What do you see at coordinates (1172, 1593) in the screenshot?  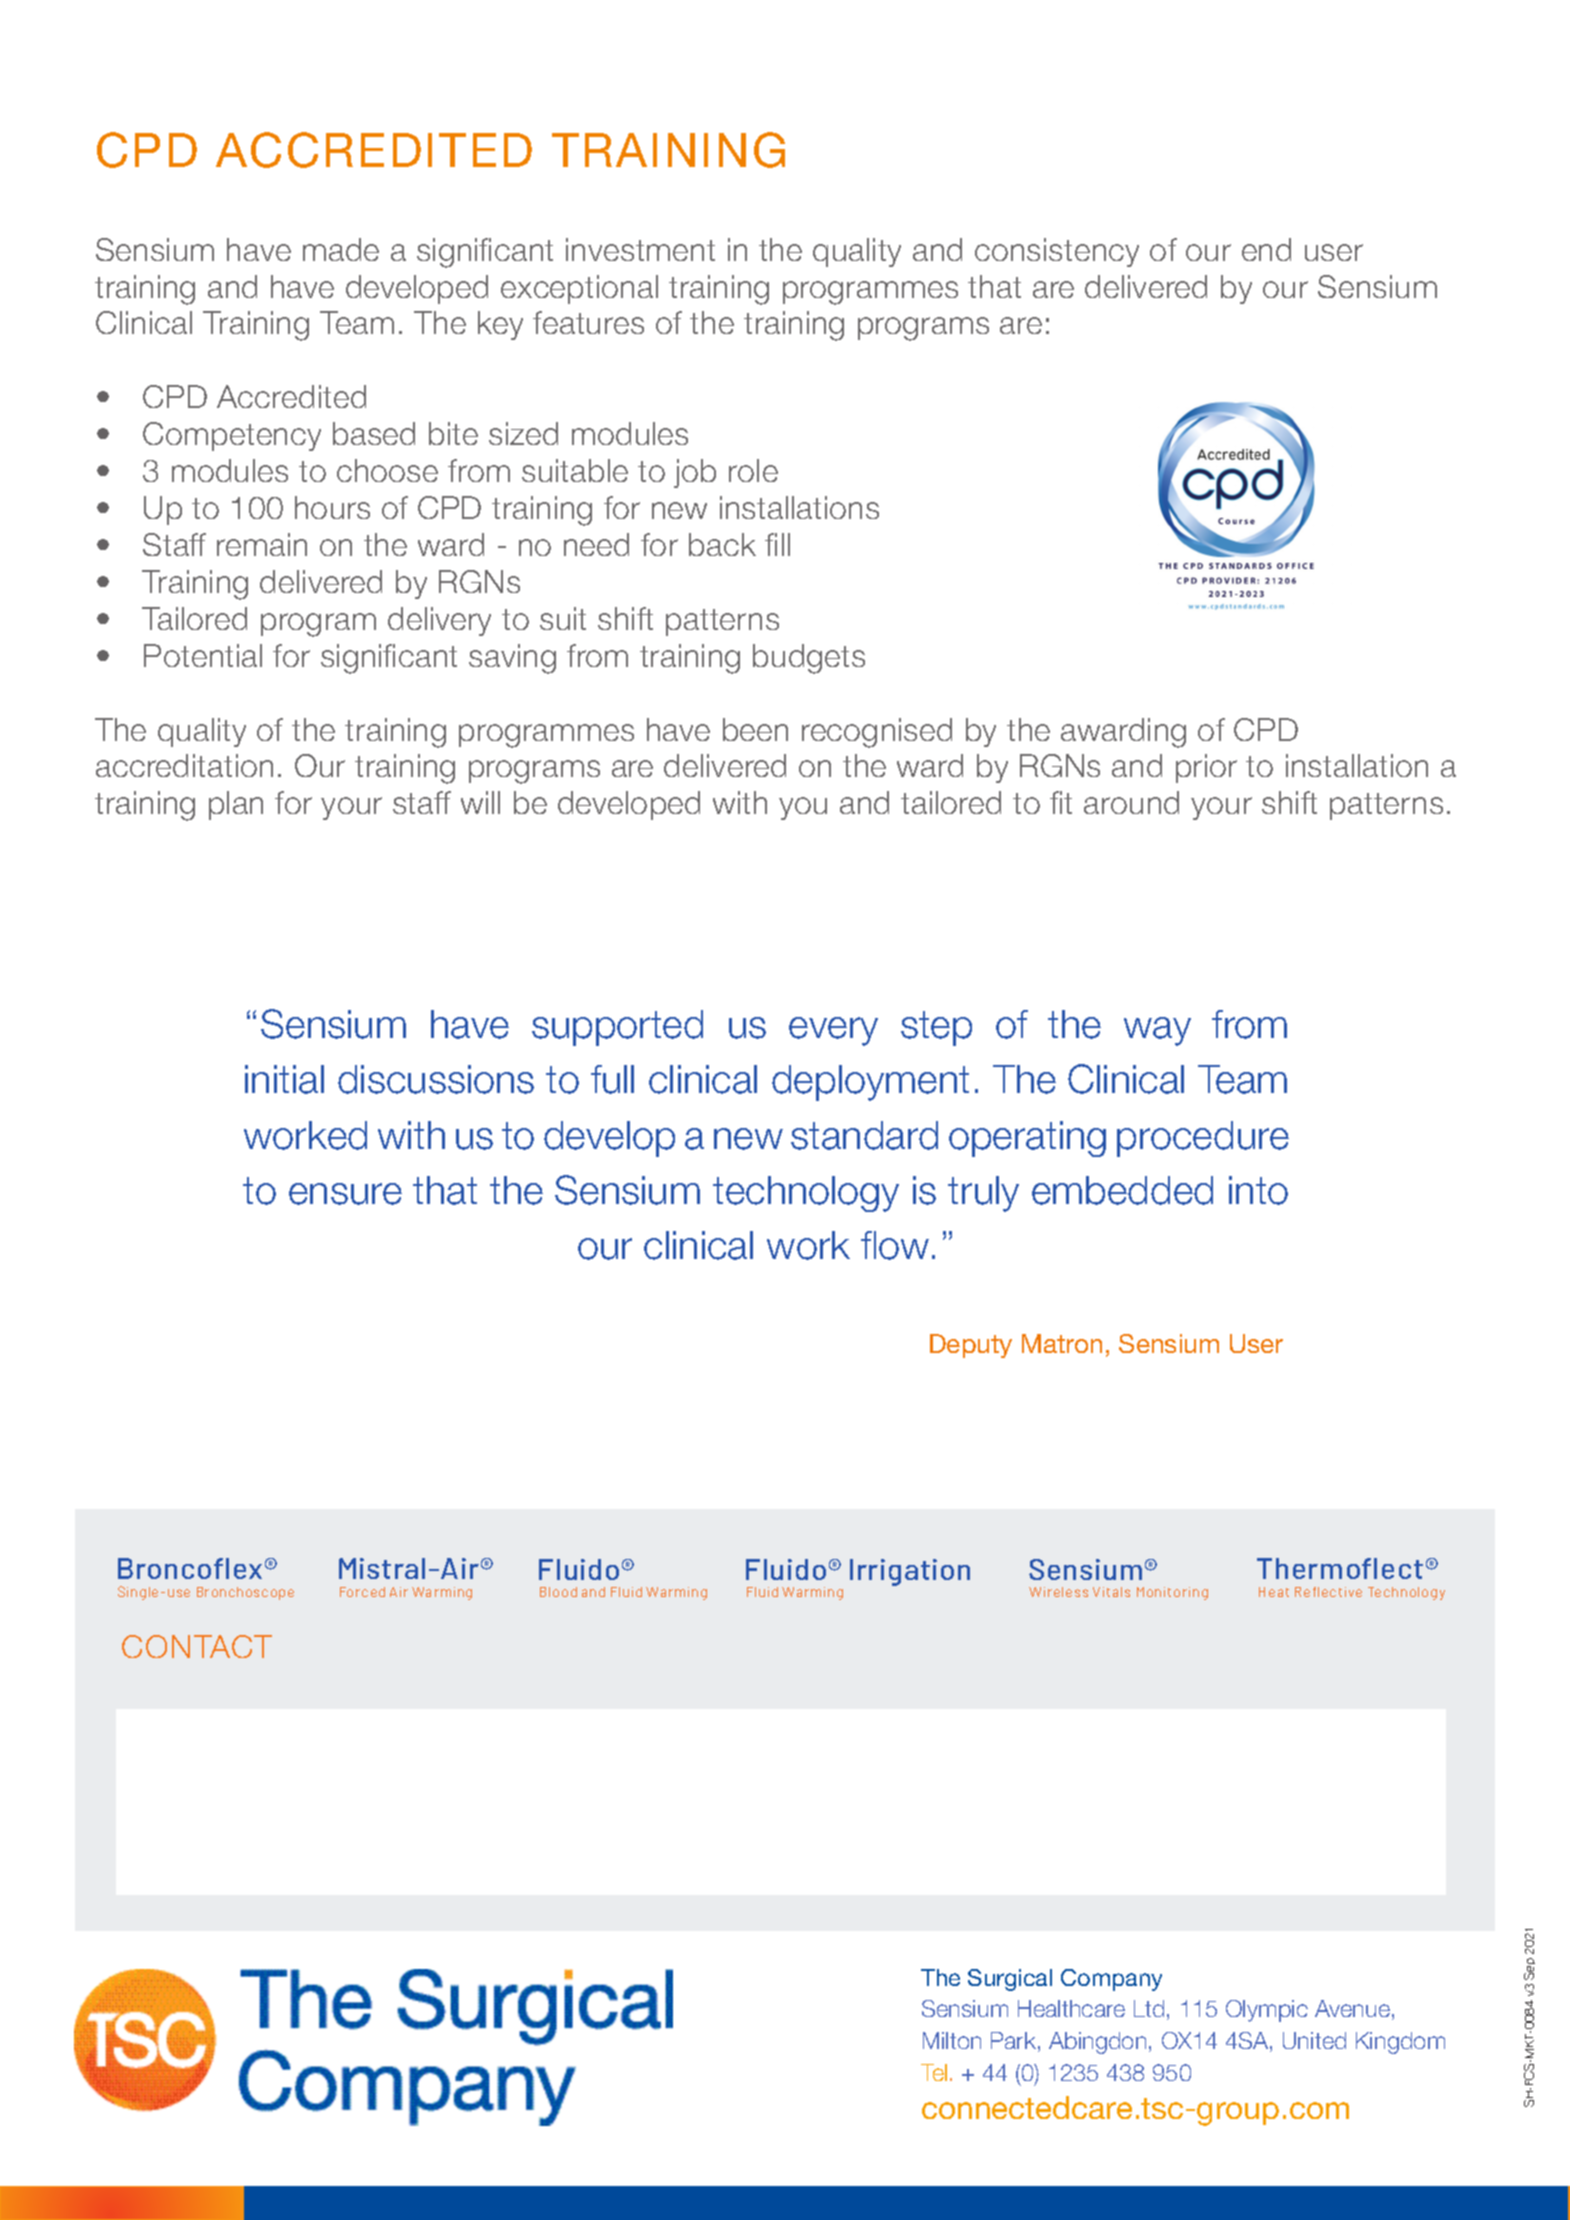 I see `Monitoring` at bounding box center [1172, 1593].
